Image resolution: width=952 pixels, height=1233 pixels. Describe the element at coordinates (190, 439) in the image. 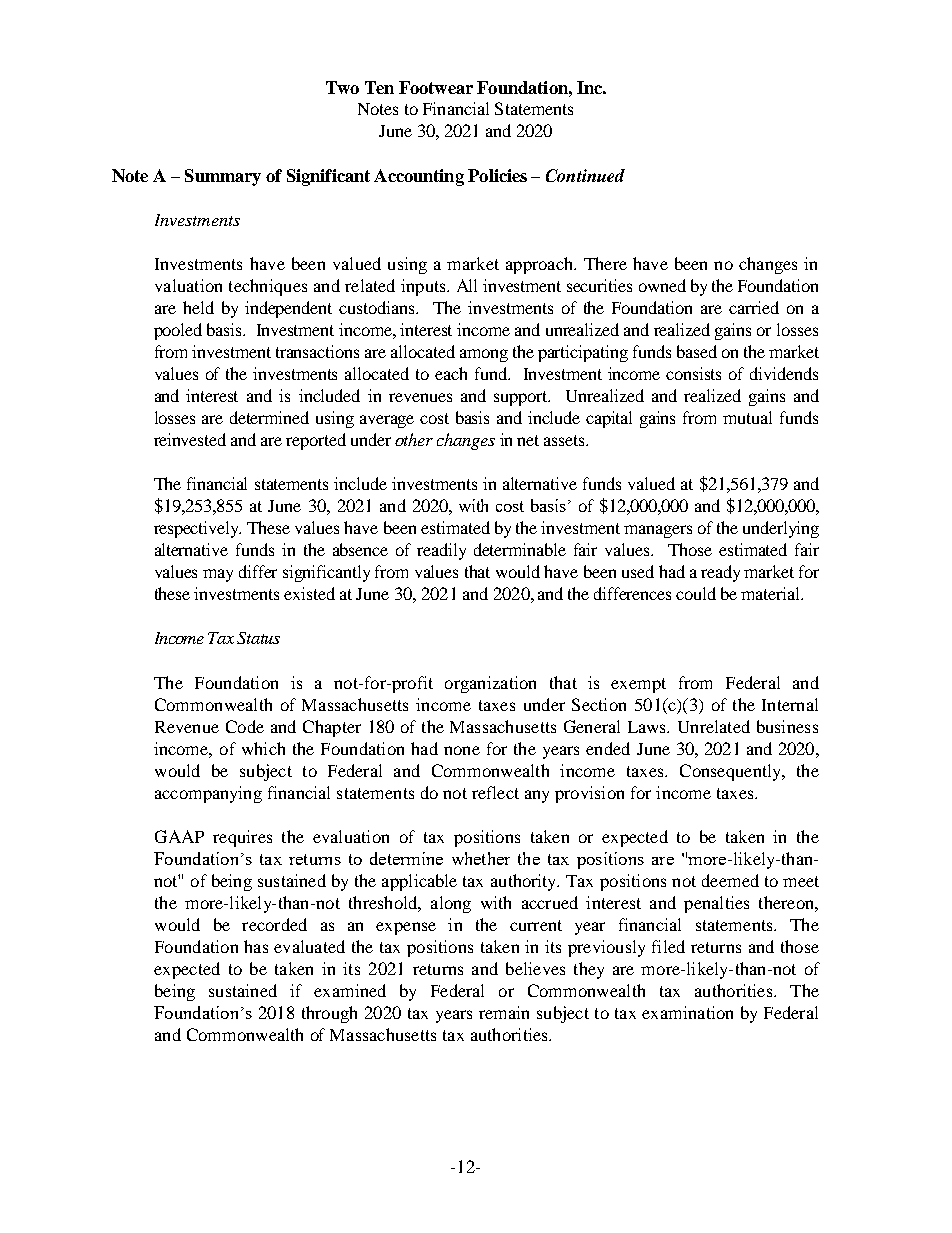

I see `reinvested` at that location.
